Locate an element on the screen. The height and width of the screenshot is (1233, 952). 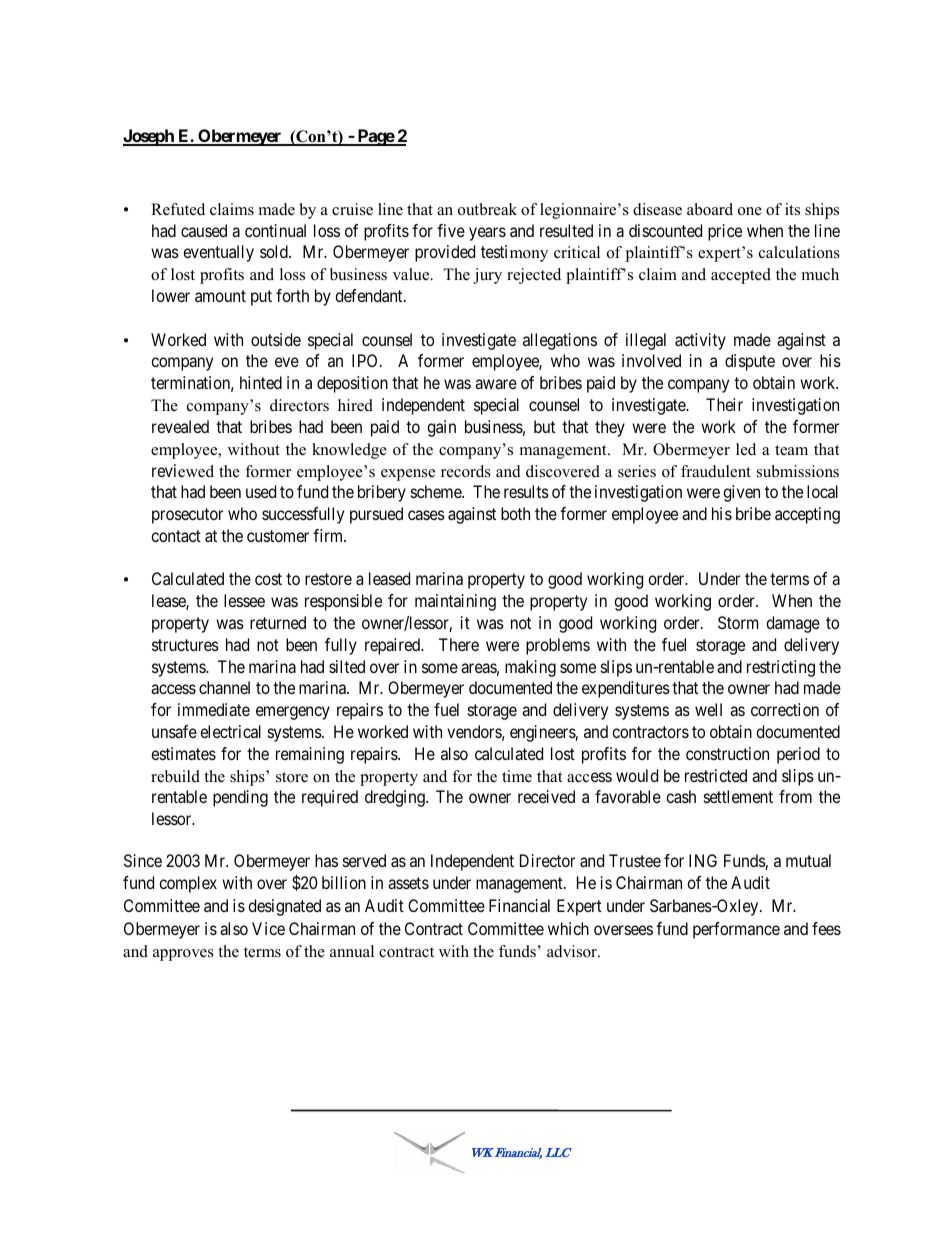
channel is located at coordinates (224, 687).
